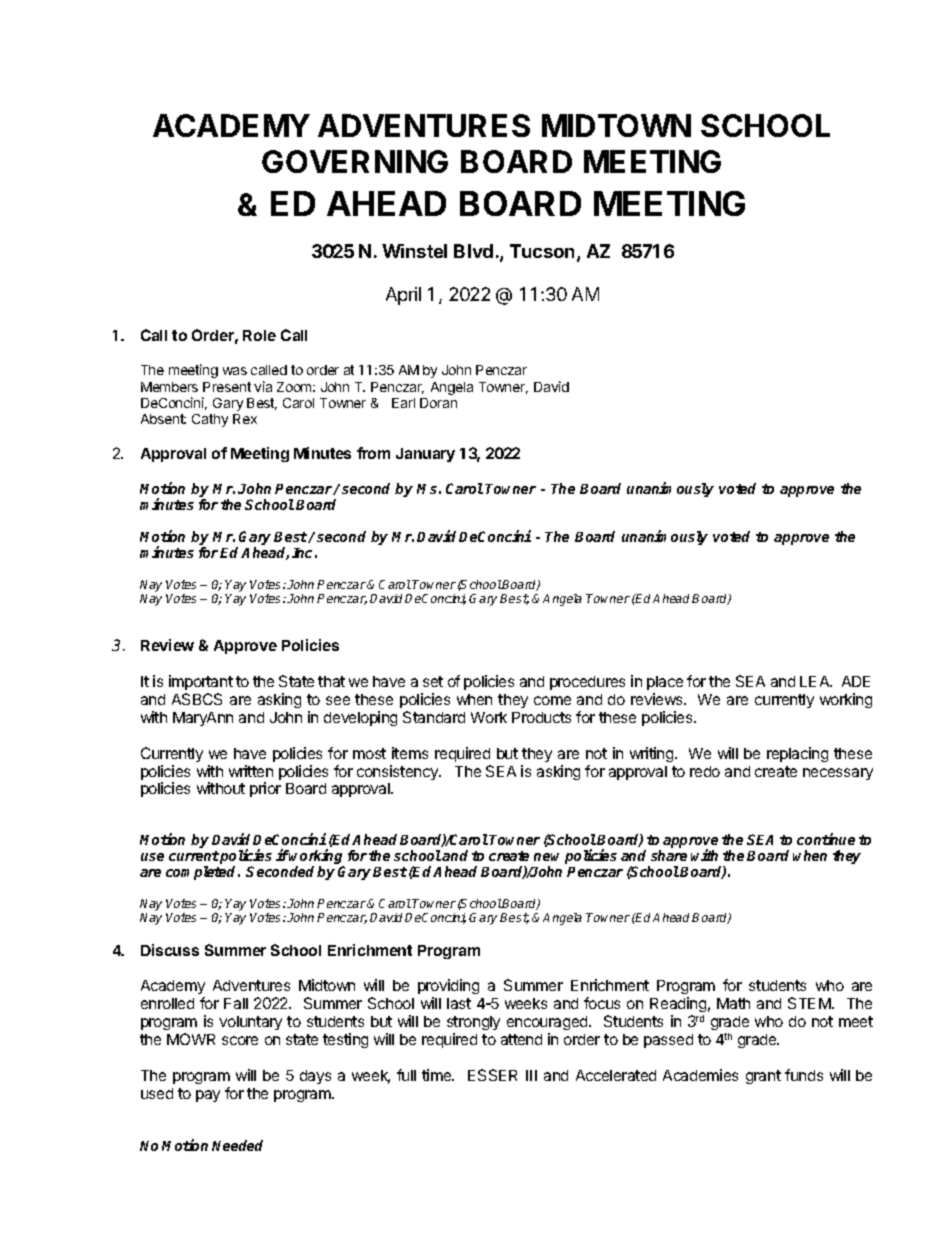 The width and height of the screenshot is (952, 1233). What do you see at coordinates (826, 839) in the screenshot?
I see `continue` at bounding box center [826, 839].
